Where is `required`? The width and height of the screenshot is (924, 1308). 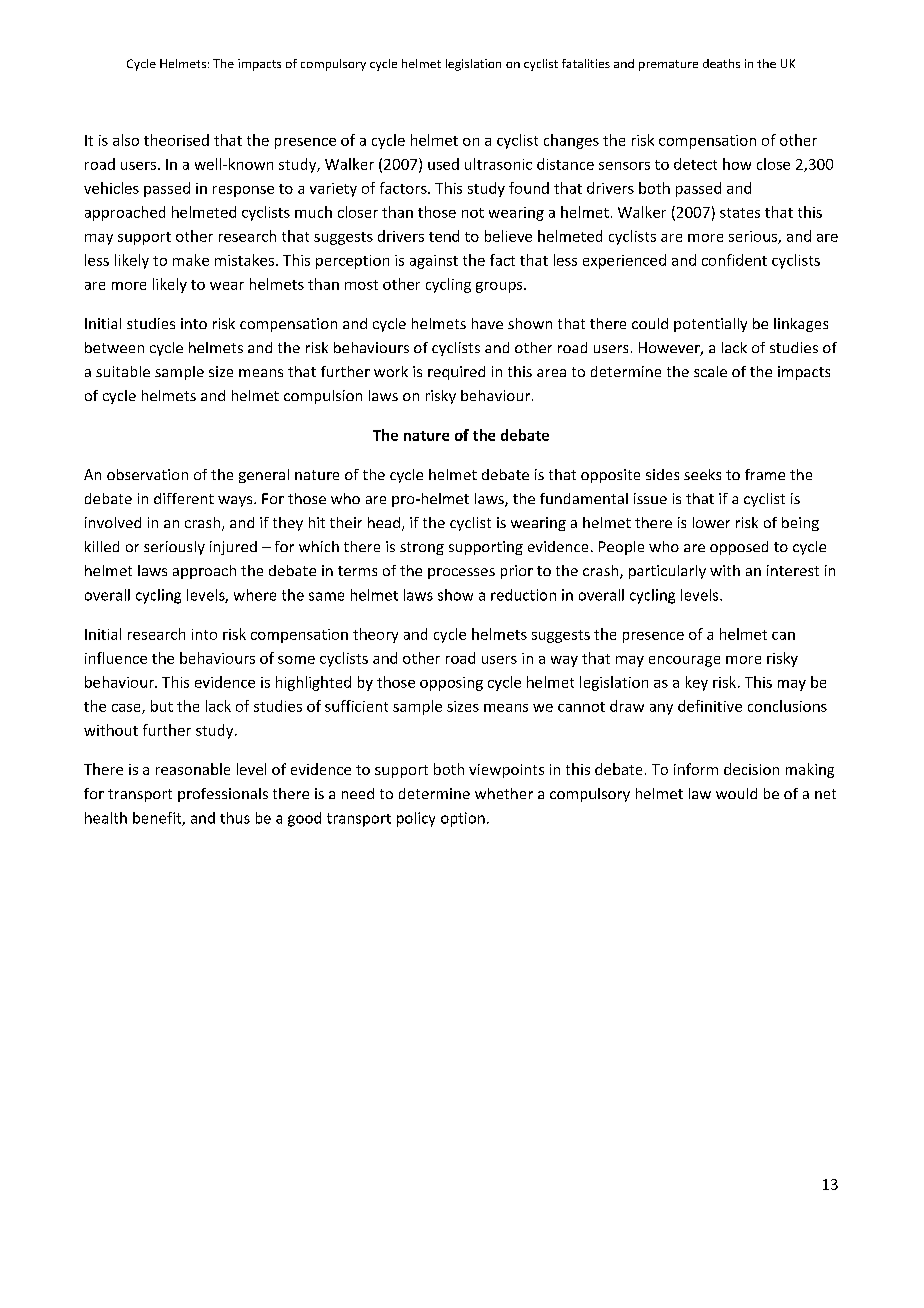
required is located at coordinates (456, 373).
